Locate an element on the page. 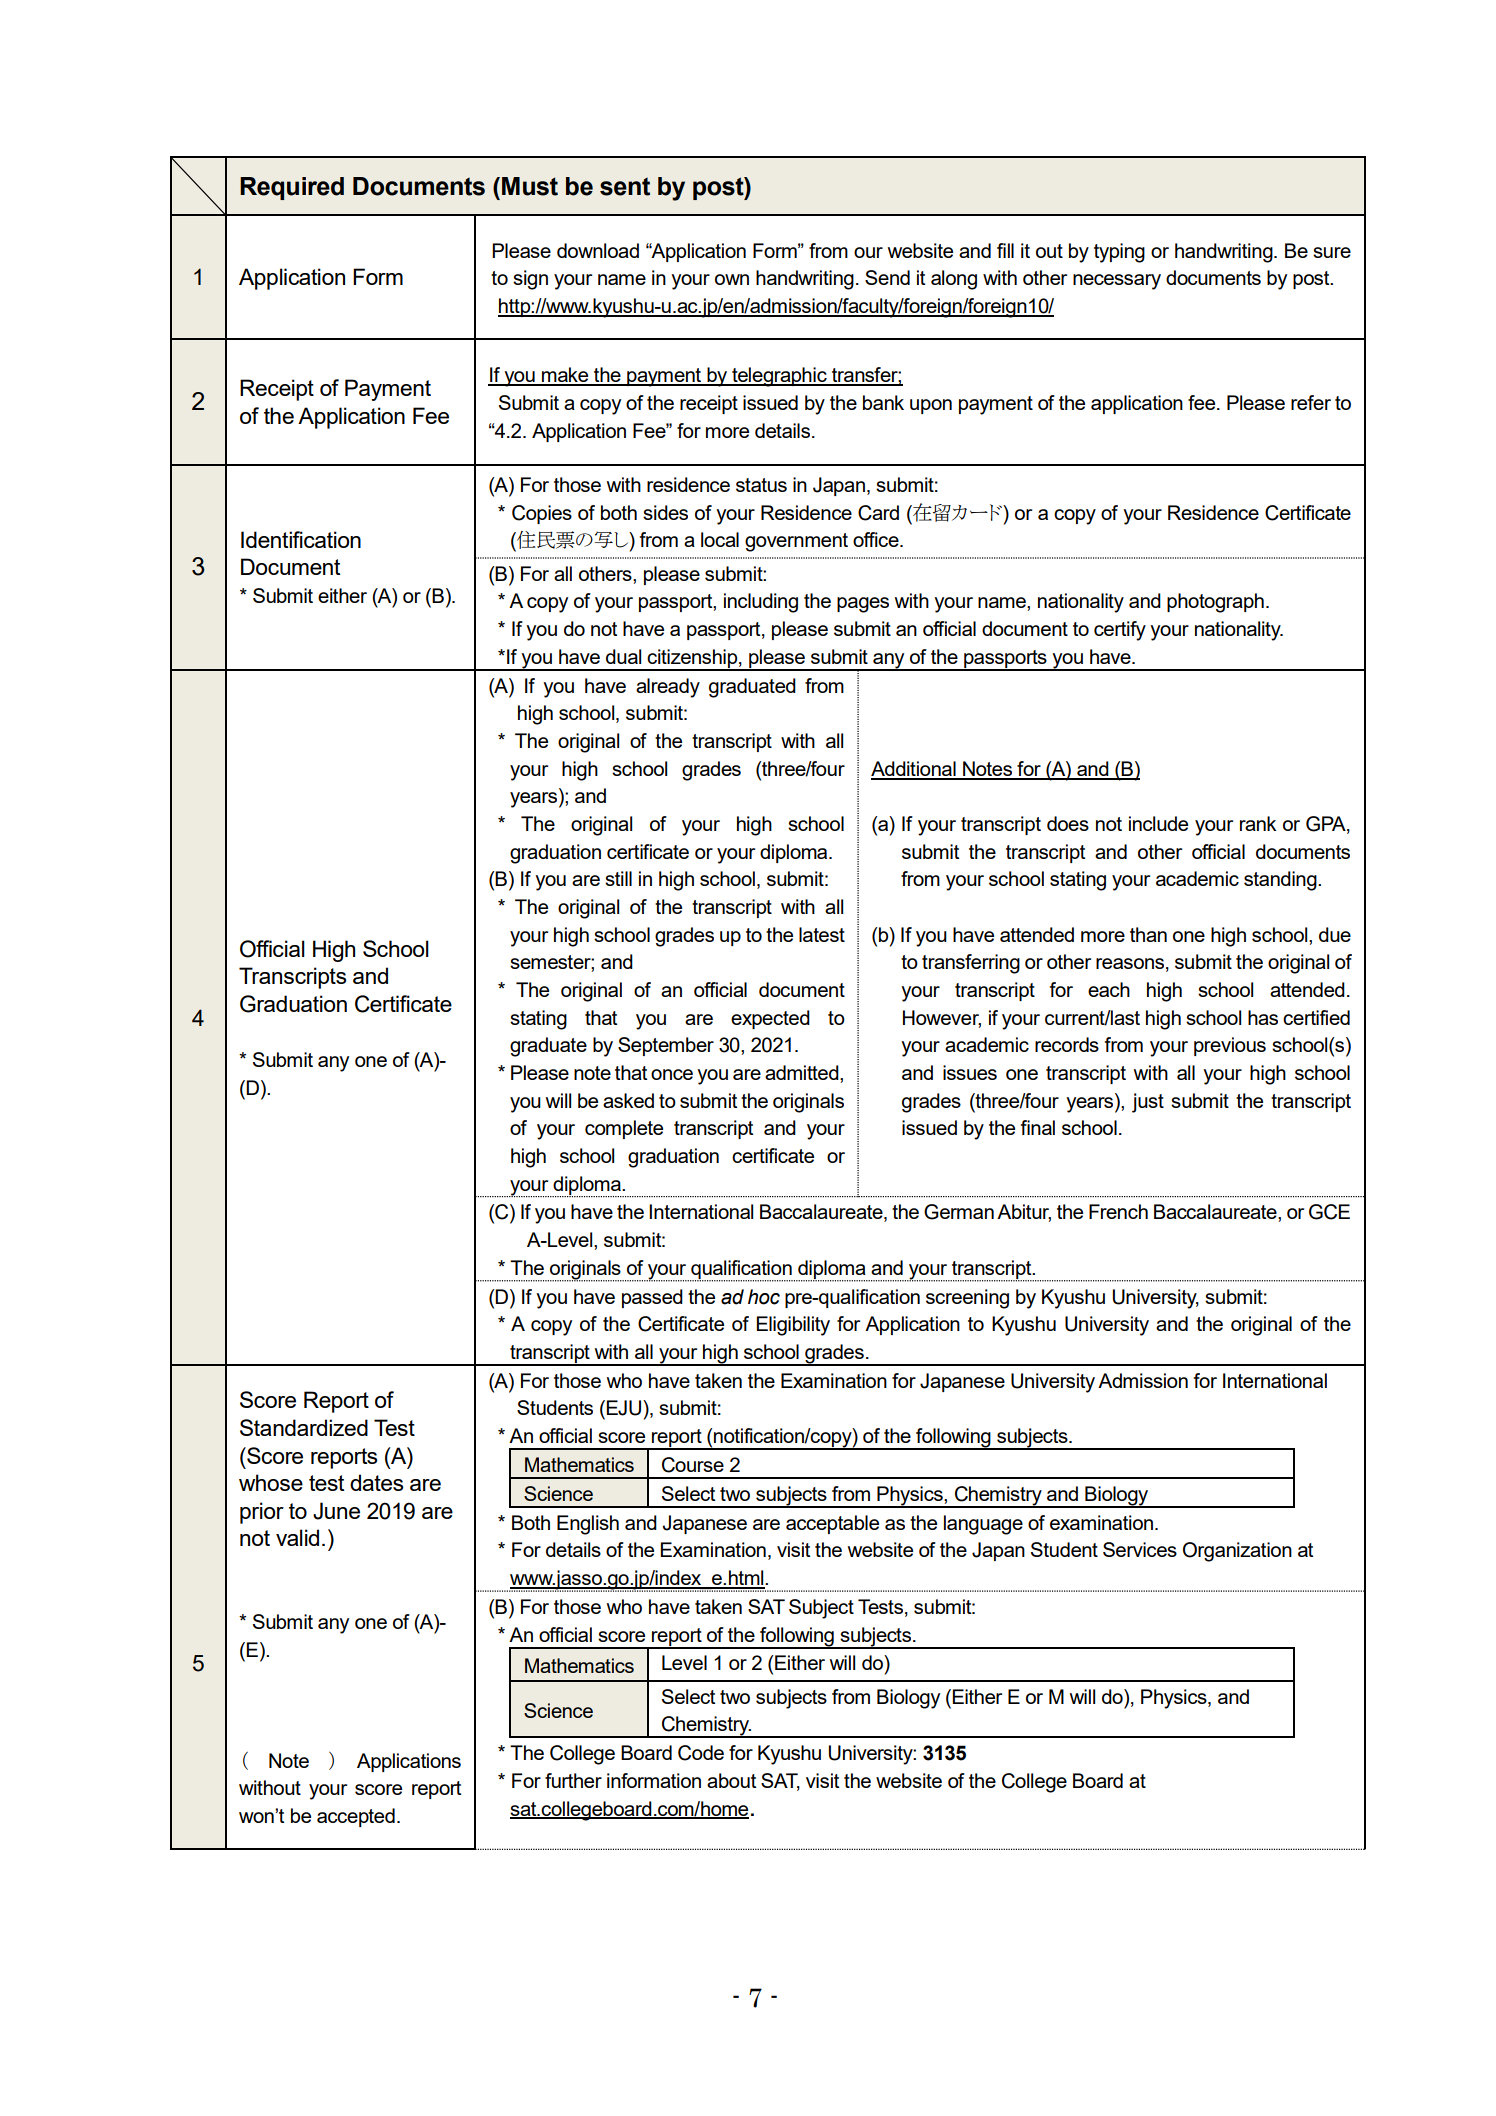 Image resolution: width=1496 pixels, height=2116 pixels. French is located at coordinates (1118, 1211).
